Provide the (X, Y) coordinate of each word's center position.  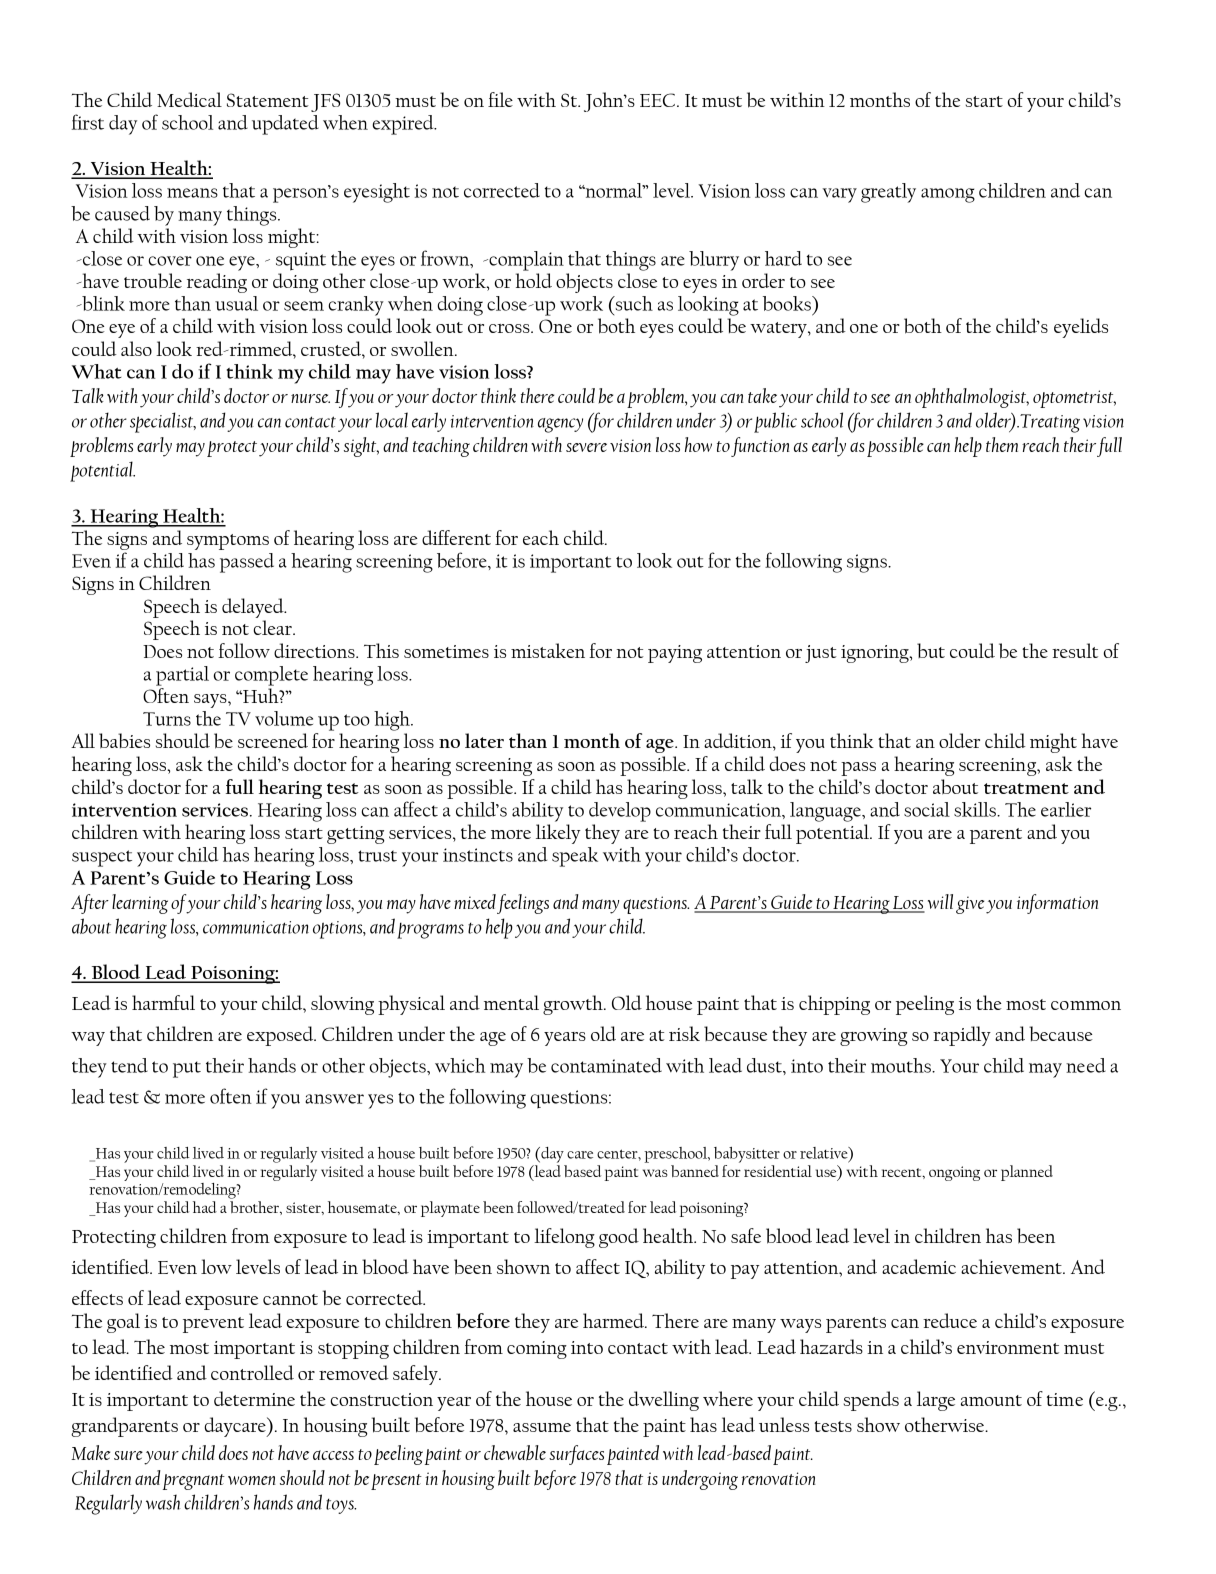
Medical (189, 99)
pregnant (194, 1482)
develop (620, 812)
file (500, 99)
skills (976, 809)
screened (273, 740)
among (948, 195)
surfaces (576, 1455)
